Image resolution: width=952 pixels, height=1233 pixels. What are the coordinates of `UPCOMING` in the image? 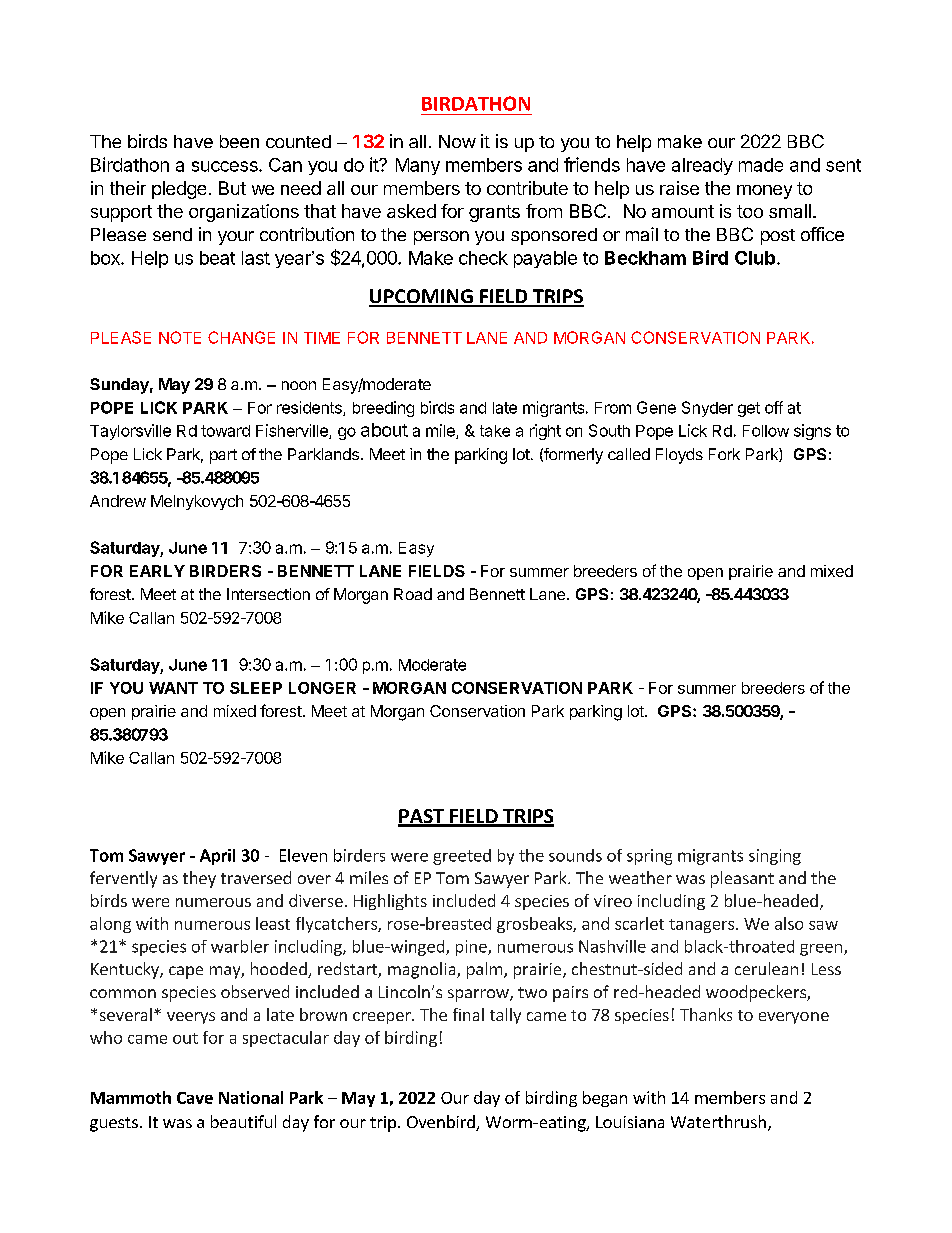 It's located at (422, 297).
